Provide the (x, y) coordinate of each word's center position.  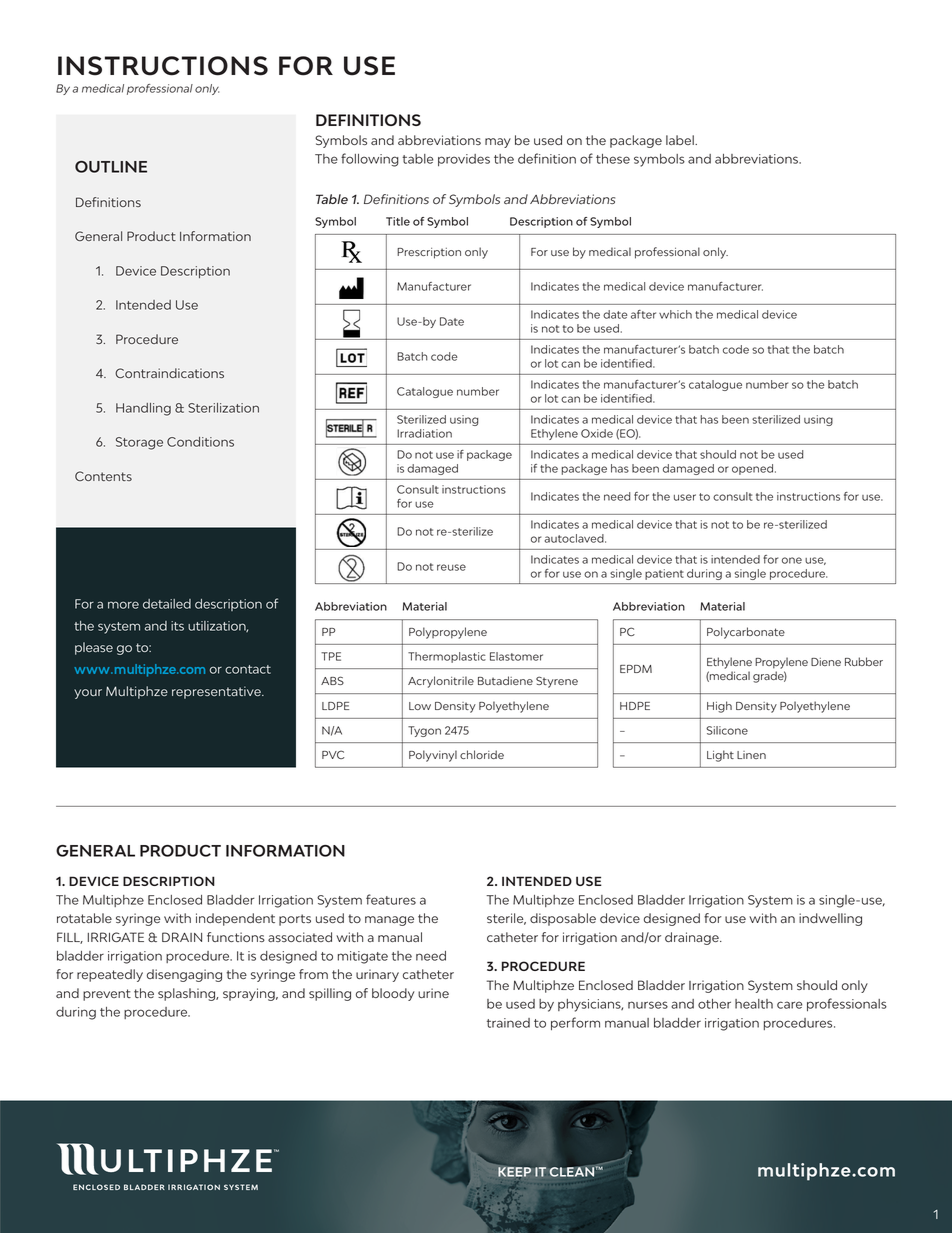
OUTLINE (111, 167)
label (681, 140)
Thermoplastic (447, 657)
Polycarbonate (746, 633)
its (177, 626)
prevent (107, 995)
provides (464, 160)
